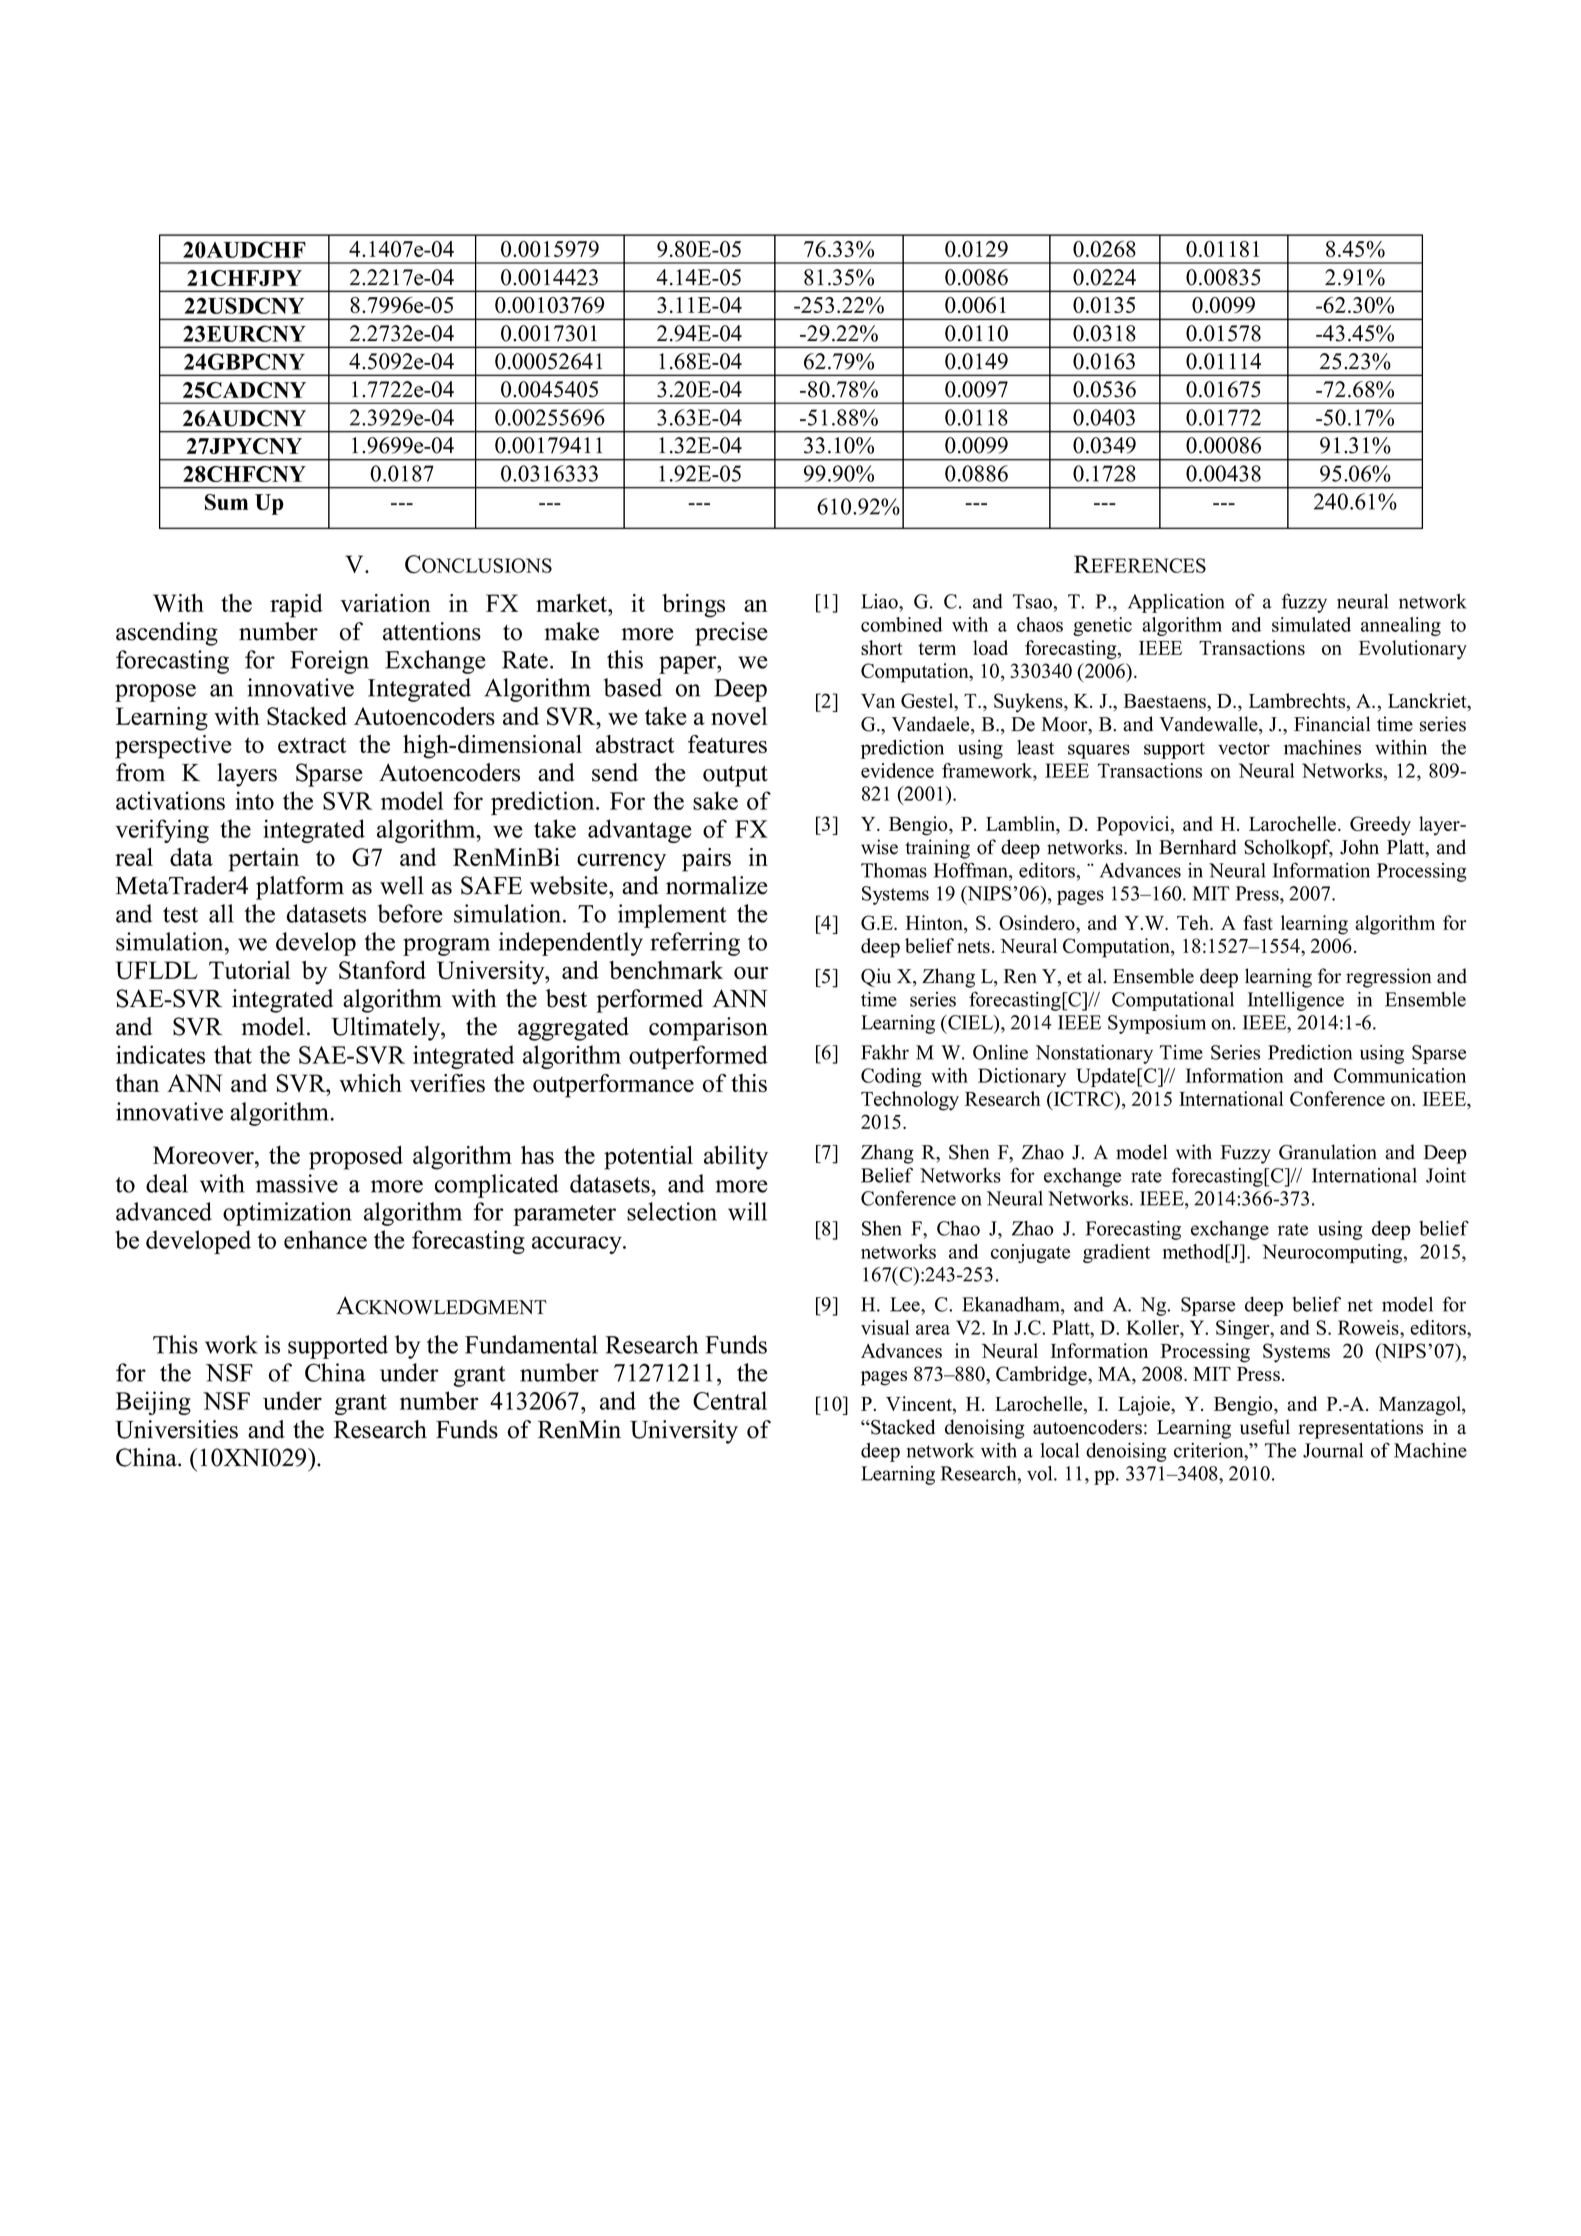 This page has width=1581, height=2236. What do you see at coordinates (880, 601) in the page?
I see `Liao` at bounding box center [880, 601].
